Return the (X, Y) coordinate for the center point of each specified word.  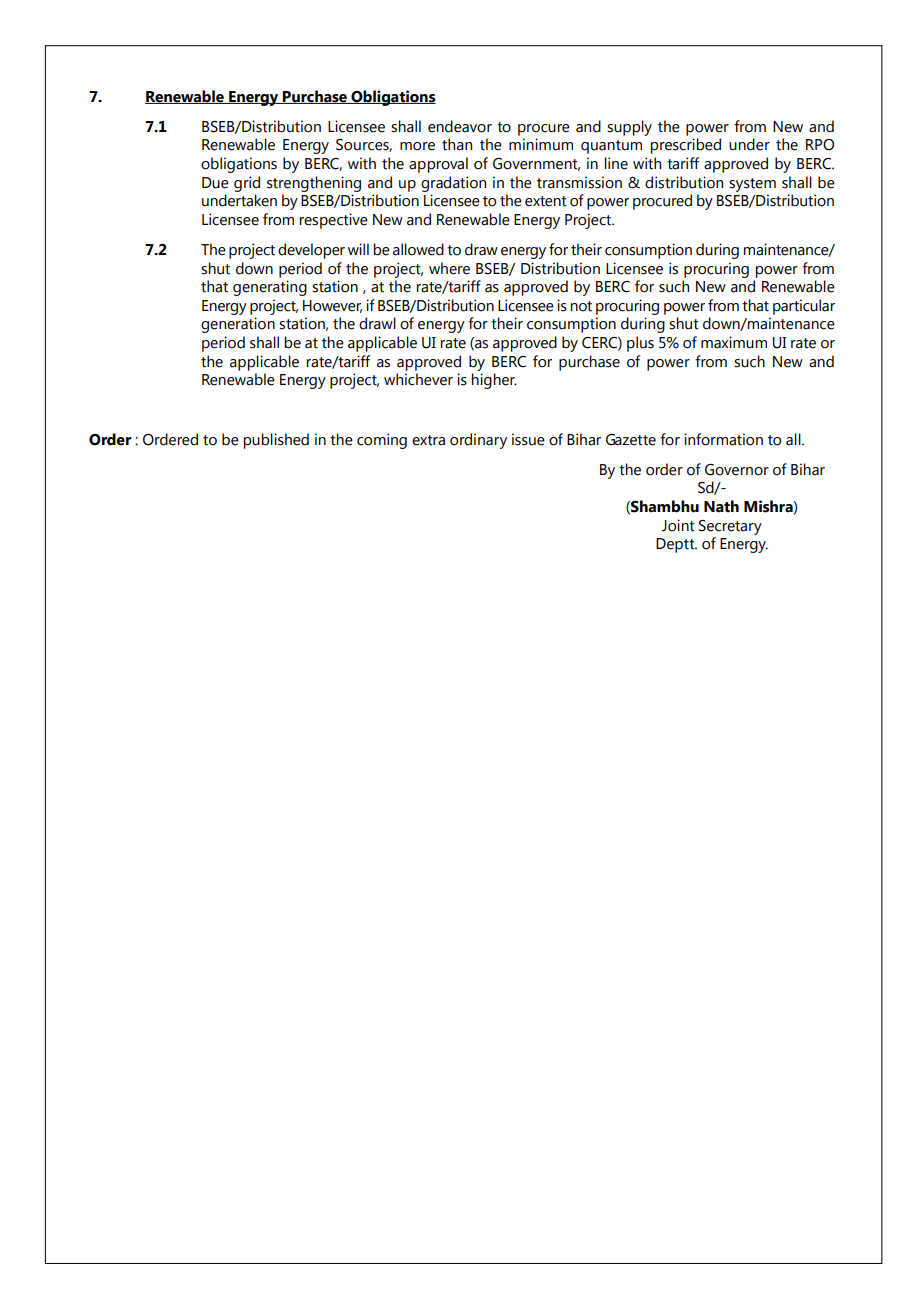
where (449, 268)
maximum (734, 342)
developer (311, 251)
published (276, 441)
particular (804, 307)
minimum (541, 144)
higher (494, 381)
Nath (721, 506)
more (417, 146)
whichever (418, 379)
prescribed (686, 146)
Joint (678, 525)
